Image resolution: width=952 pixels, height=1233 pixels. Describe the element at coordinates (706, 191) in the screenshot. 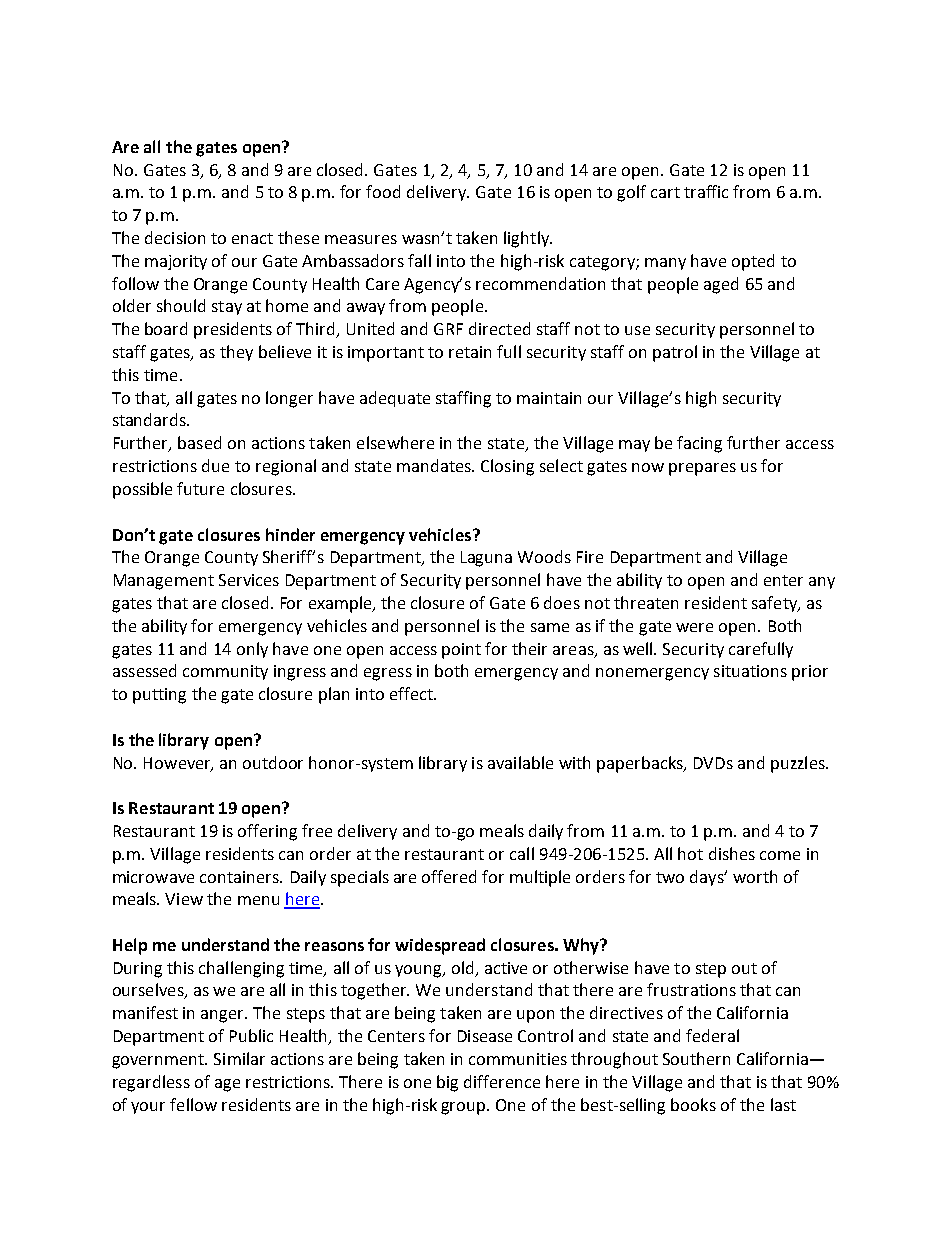

I see `traffic` at that location.
